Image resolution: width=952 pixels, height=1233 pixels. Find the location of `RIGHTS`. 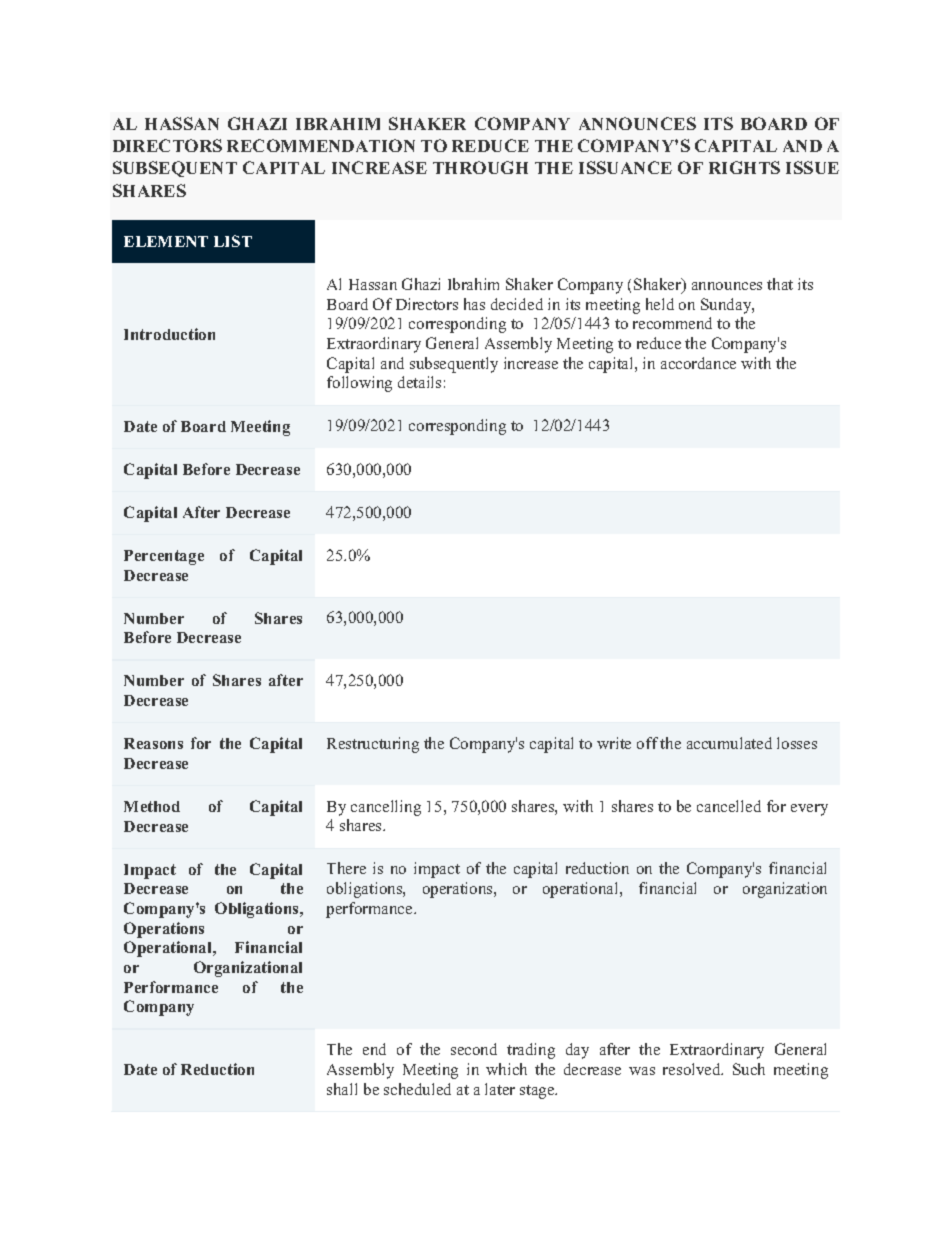

RIGHTS is located at coordinates (744, 167).
